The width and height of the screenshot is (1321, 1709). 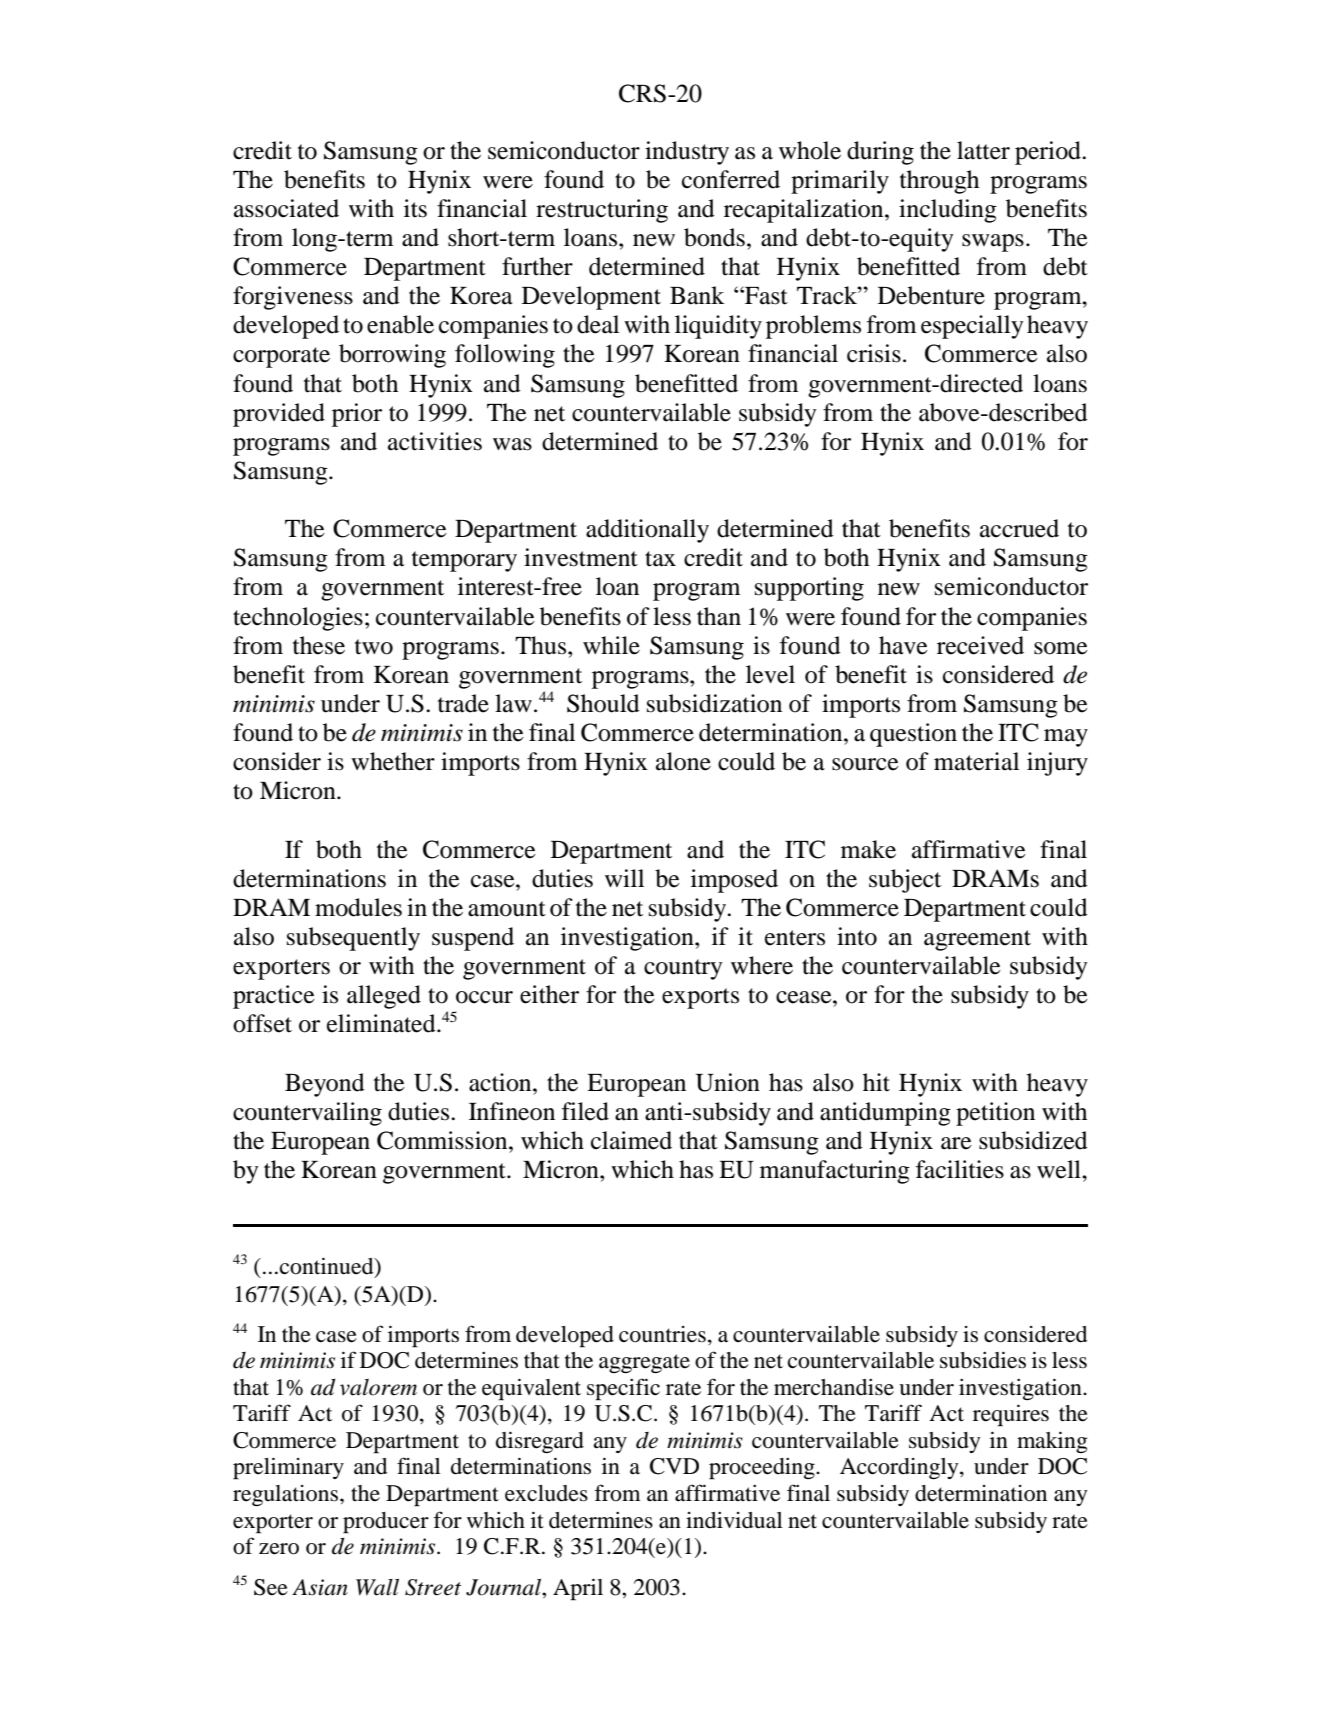 What do you see at coordinates (995, 1114) in the screenshot?
I see `petition` at bounding box center [995, 1114].
